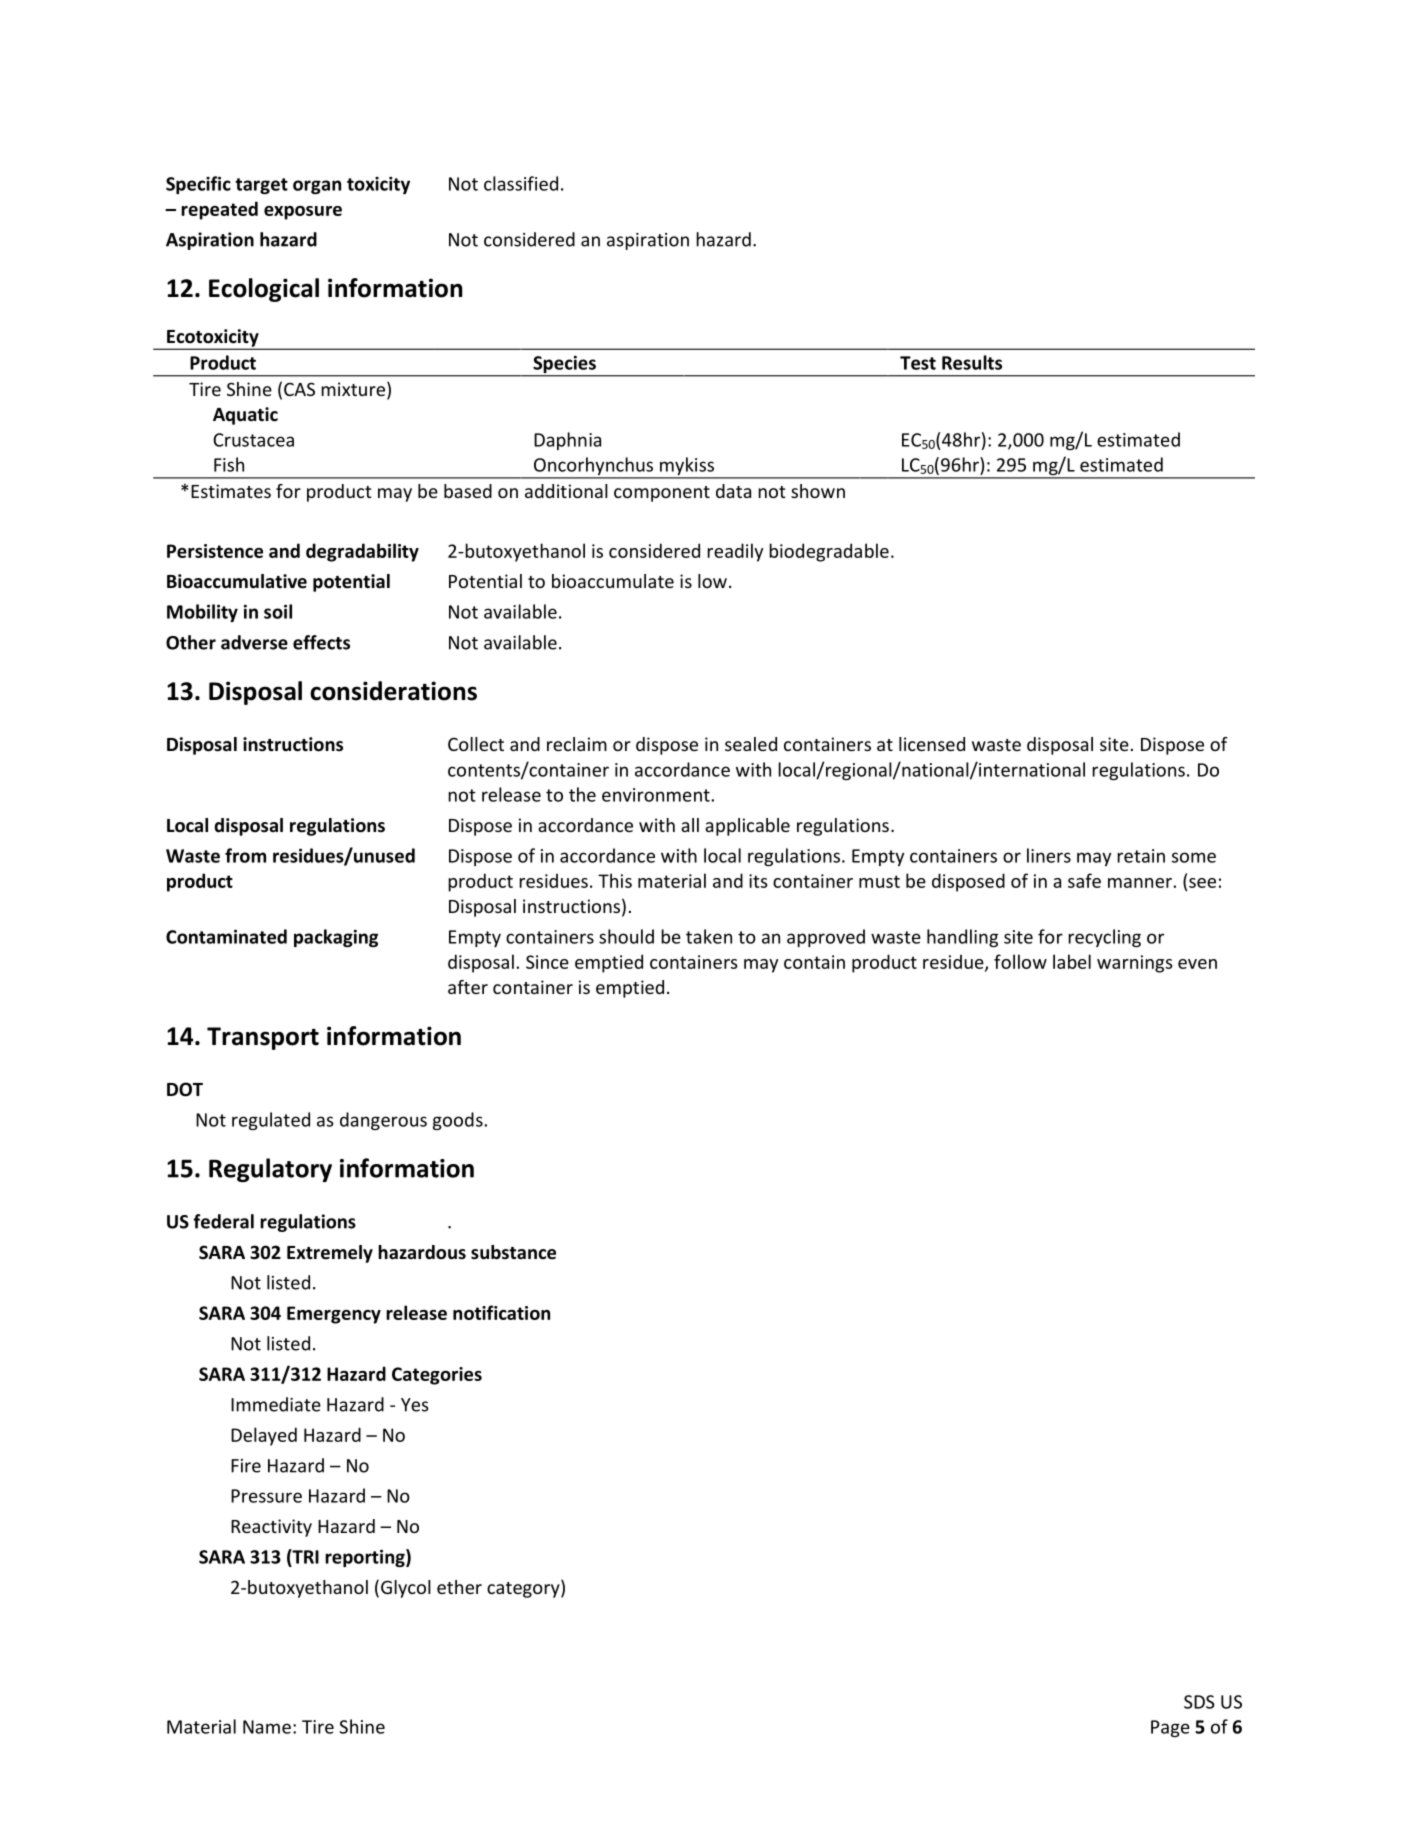  What do you see at coordinates (459, 1587) in the screenshot?
I see `ether` at bounding box center [459, 1587].
